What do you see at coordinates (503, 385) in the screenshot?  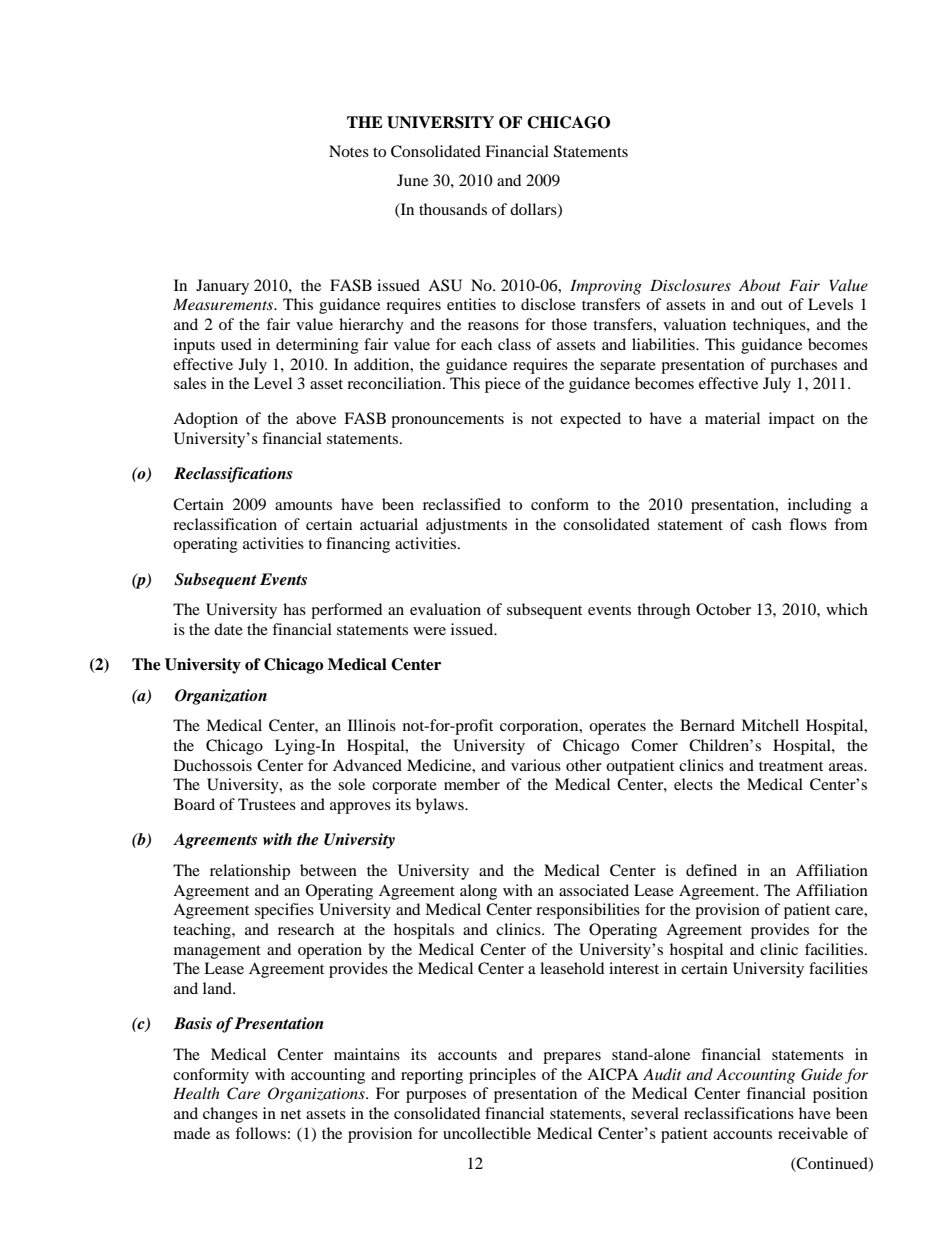 I see `piece` at bounding box center [503, 385].
